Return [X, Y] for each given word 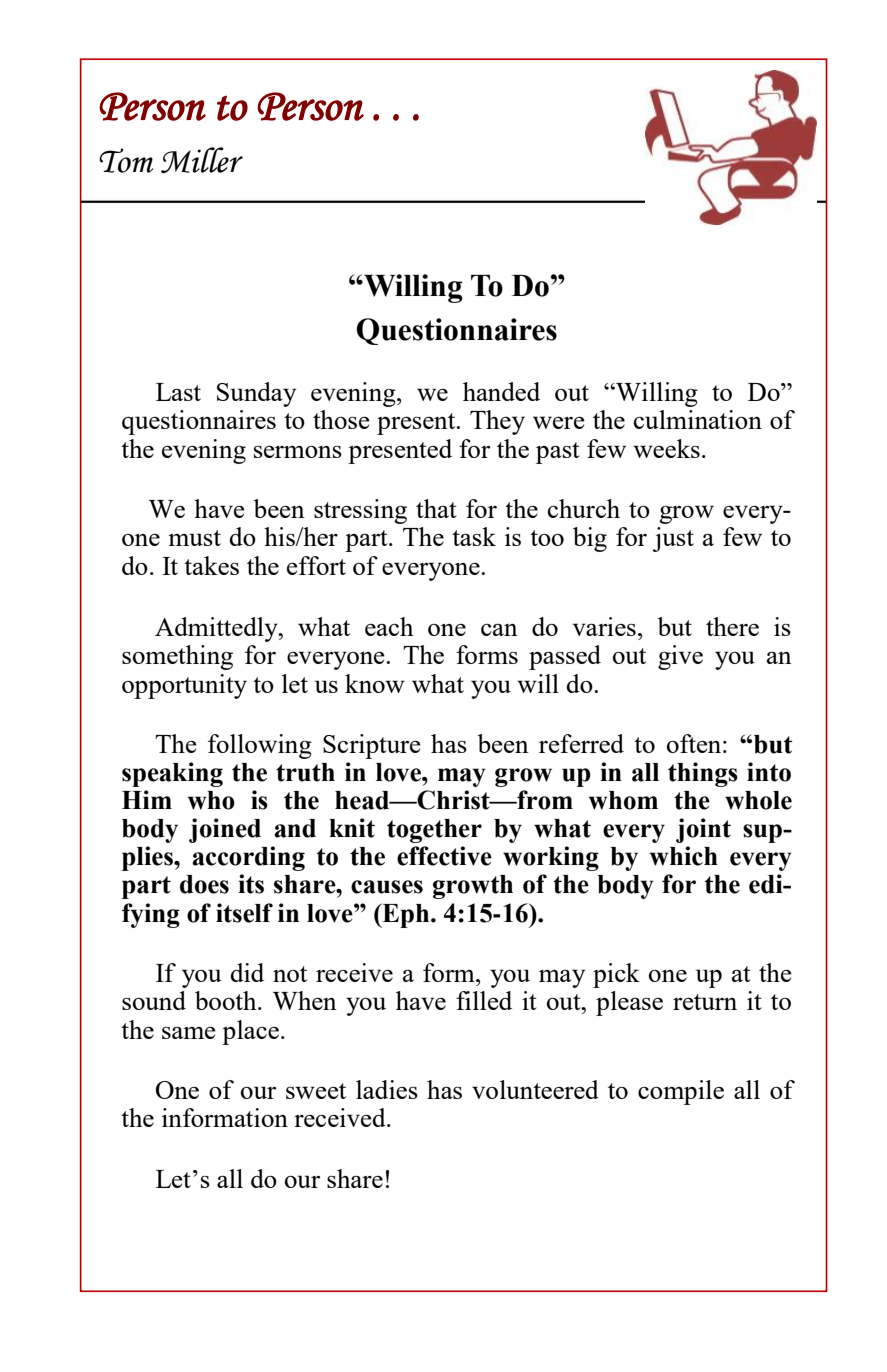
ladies [387, 1089]
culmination [698, 419]
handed [501, 391]
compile [681, 1092]
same [189, 1033]
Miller [202, 160]
